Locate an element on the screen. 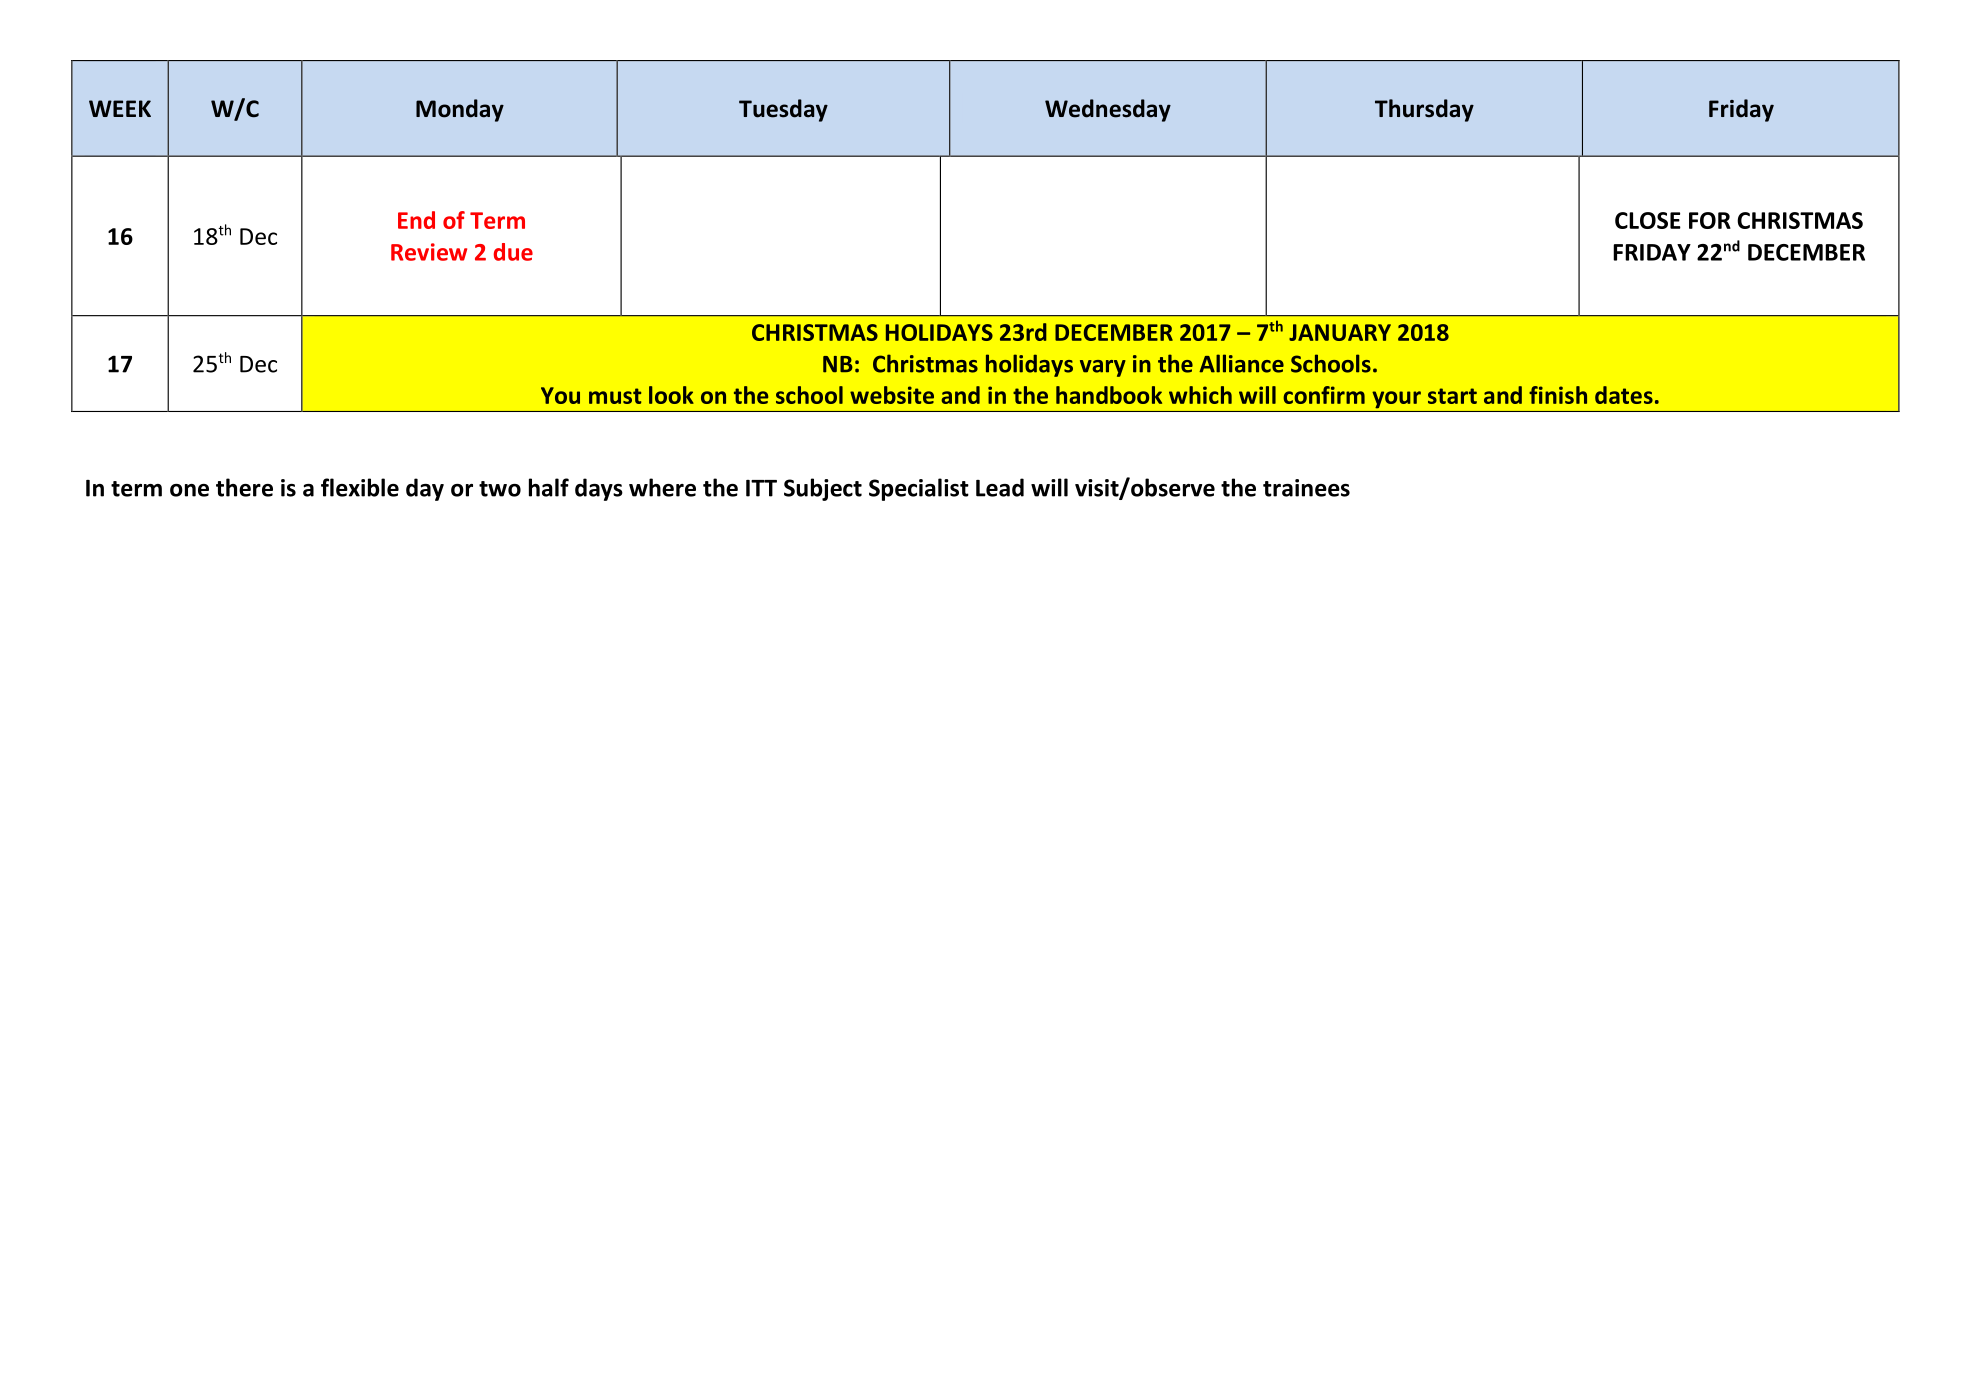 This screenshot has width=1977, height=1398. Monday is located at coordinates (460, 110).
